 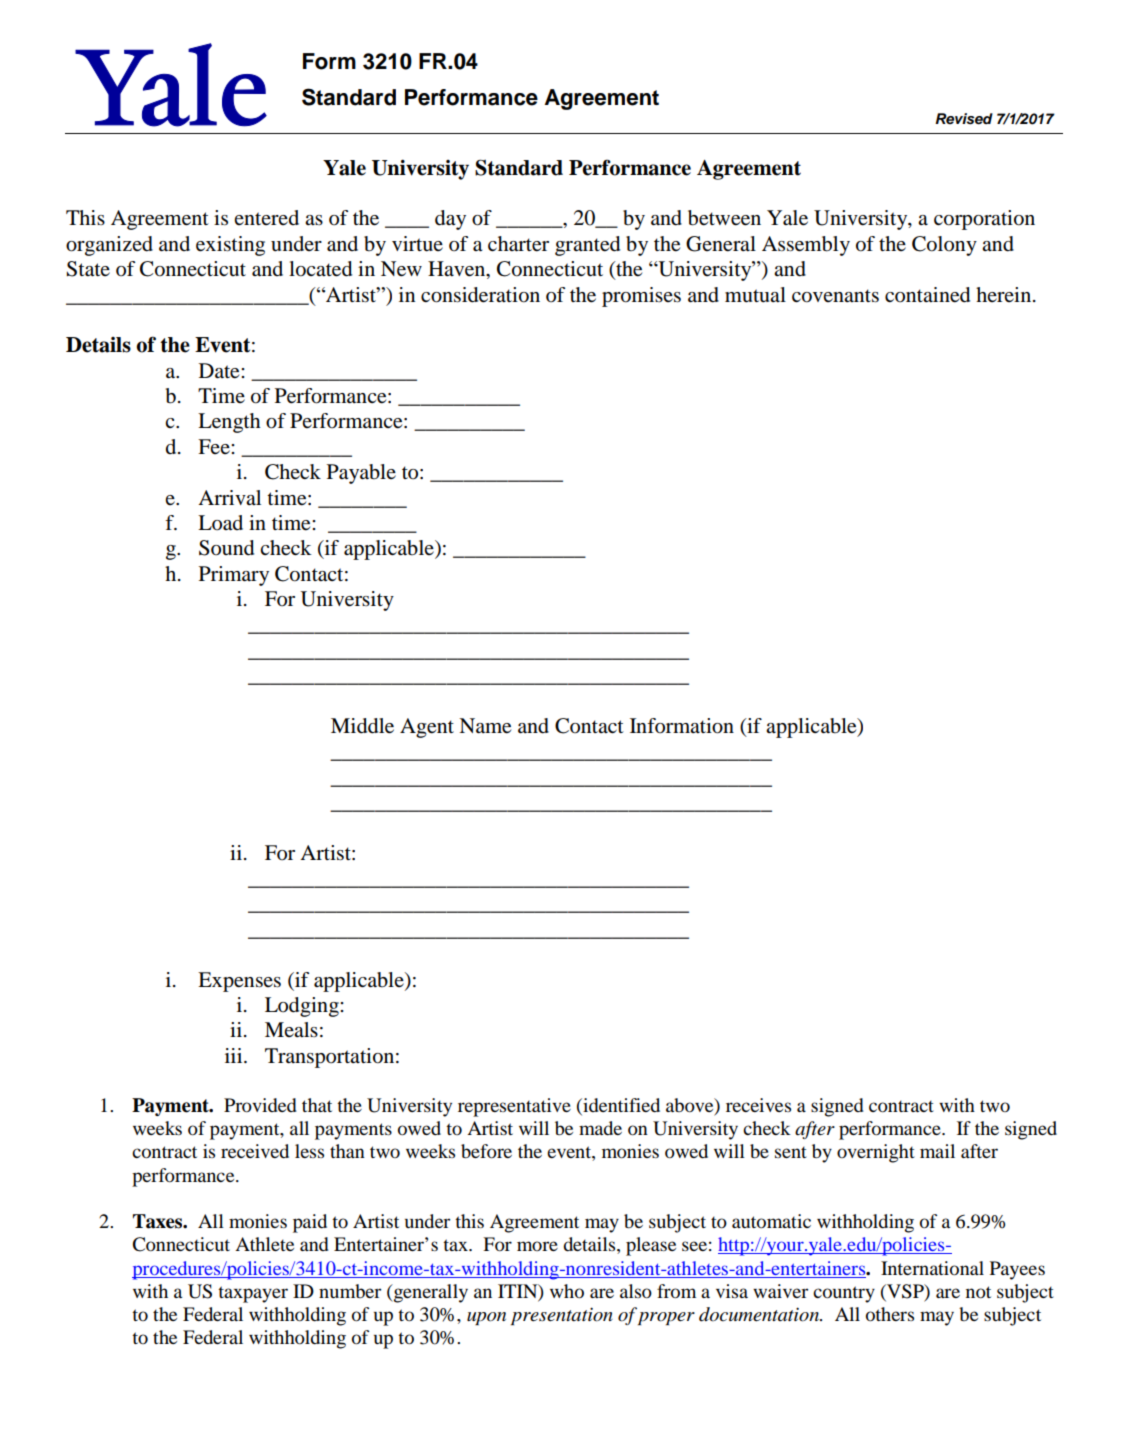 What do you see at coordinates (266, 217) in the document?
I see `entered` at bounding box center [266, 217].
